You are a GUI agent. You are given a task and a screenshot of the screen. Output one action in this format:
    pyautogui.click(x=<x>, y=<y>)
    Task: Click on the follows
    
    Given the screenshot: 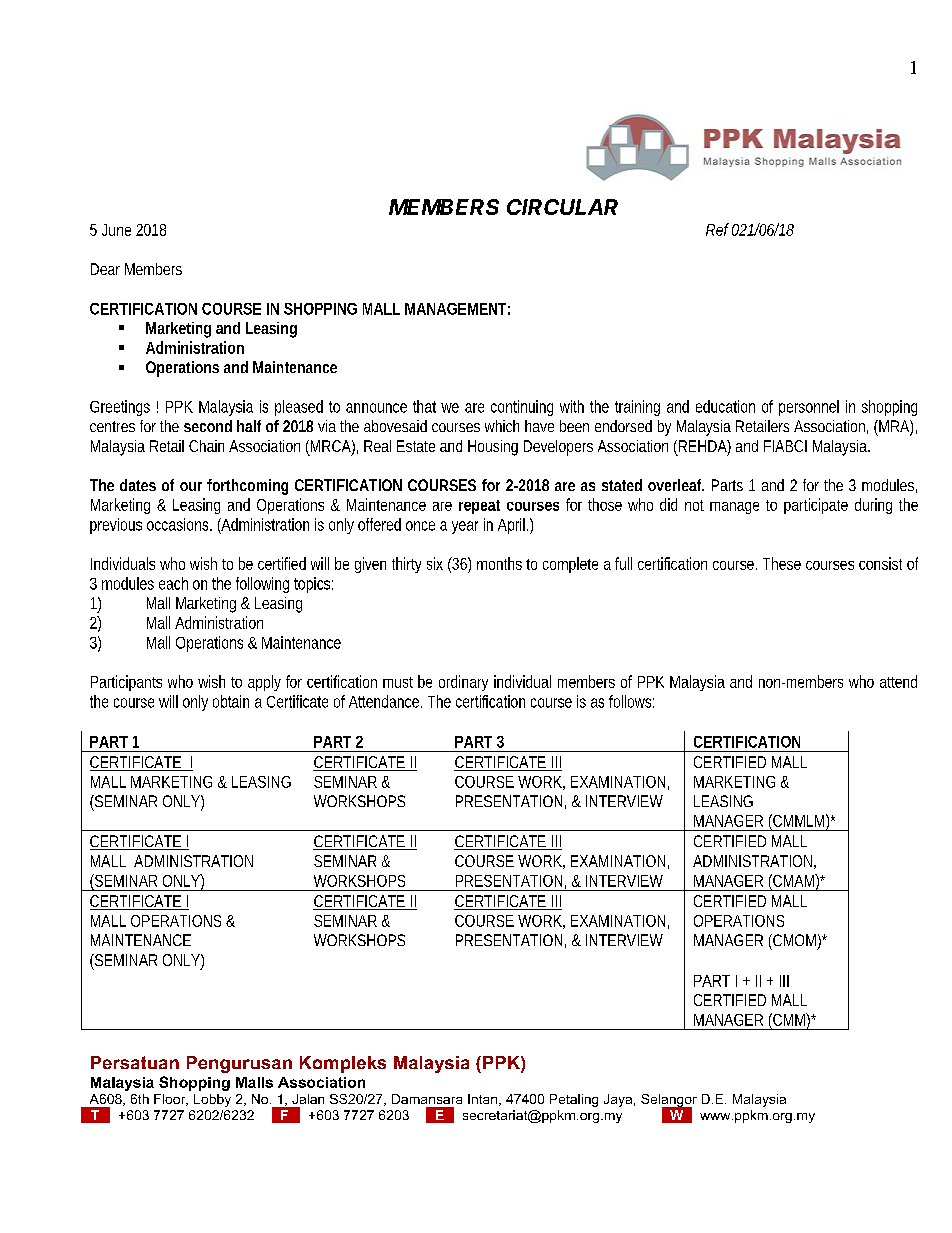 What is the action you would take?
    pyautogui.click(x=630, y=701)
